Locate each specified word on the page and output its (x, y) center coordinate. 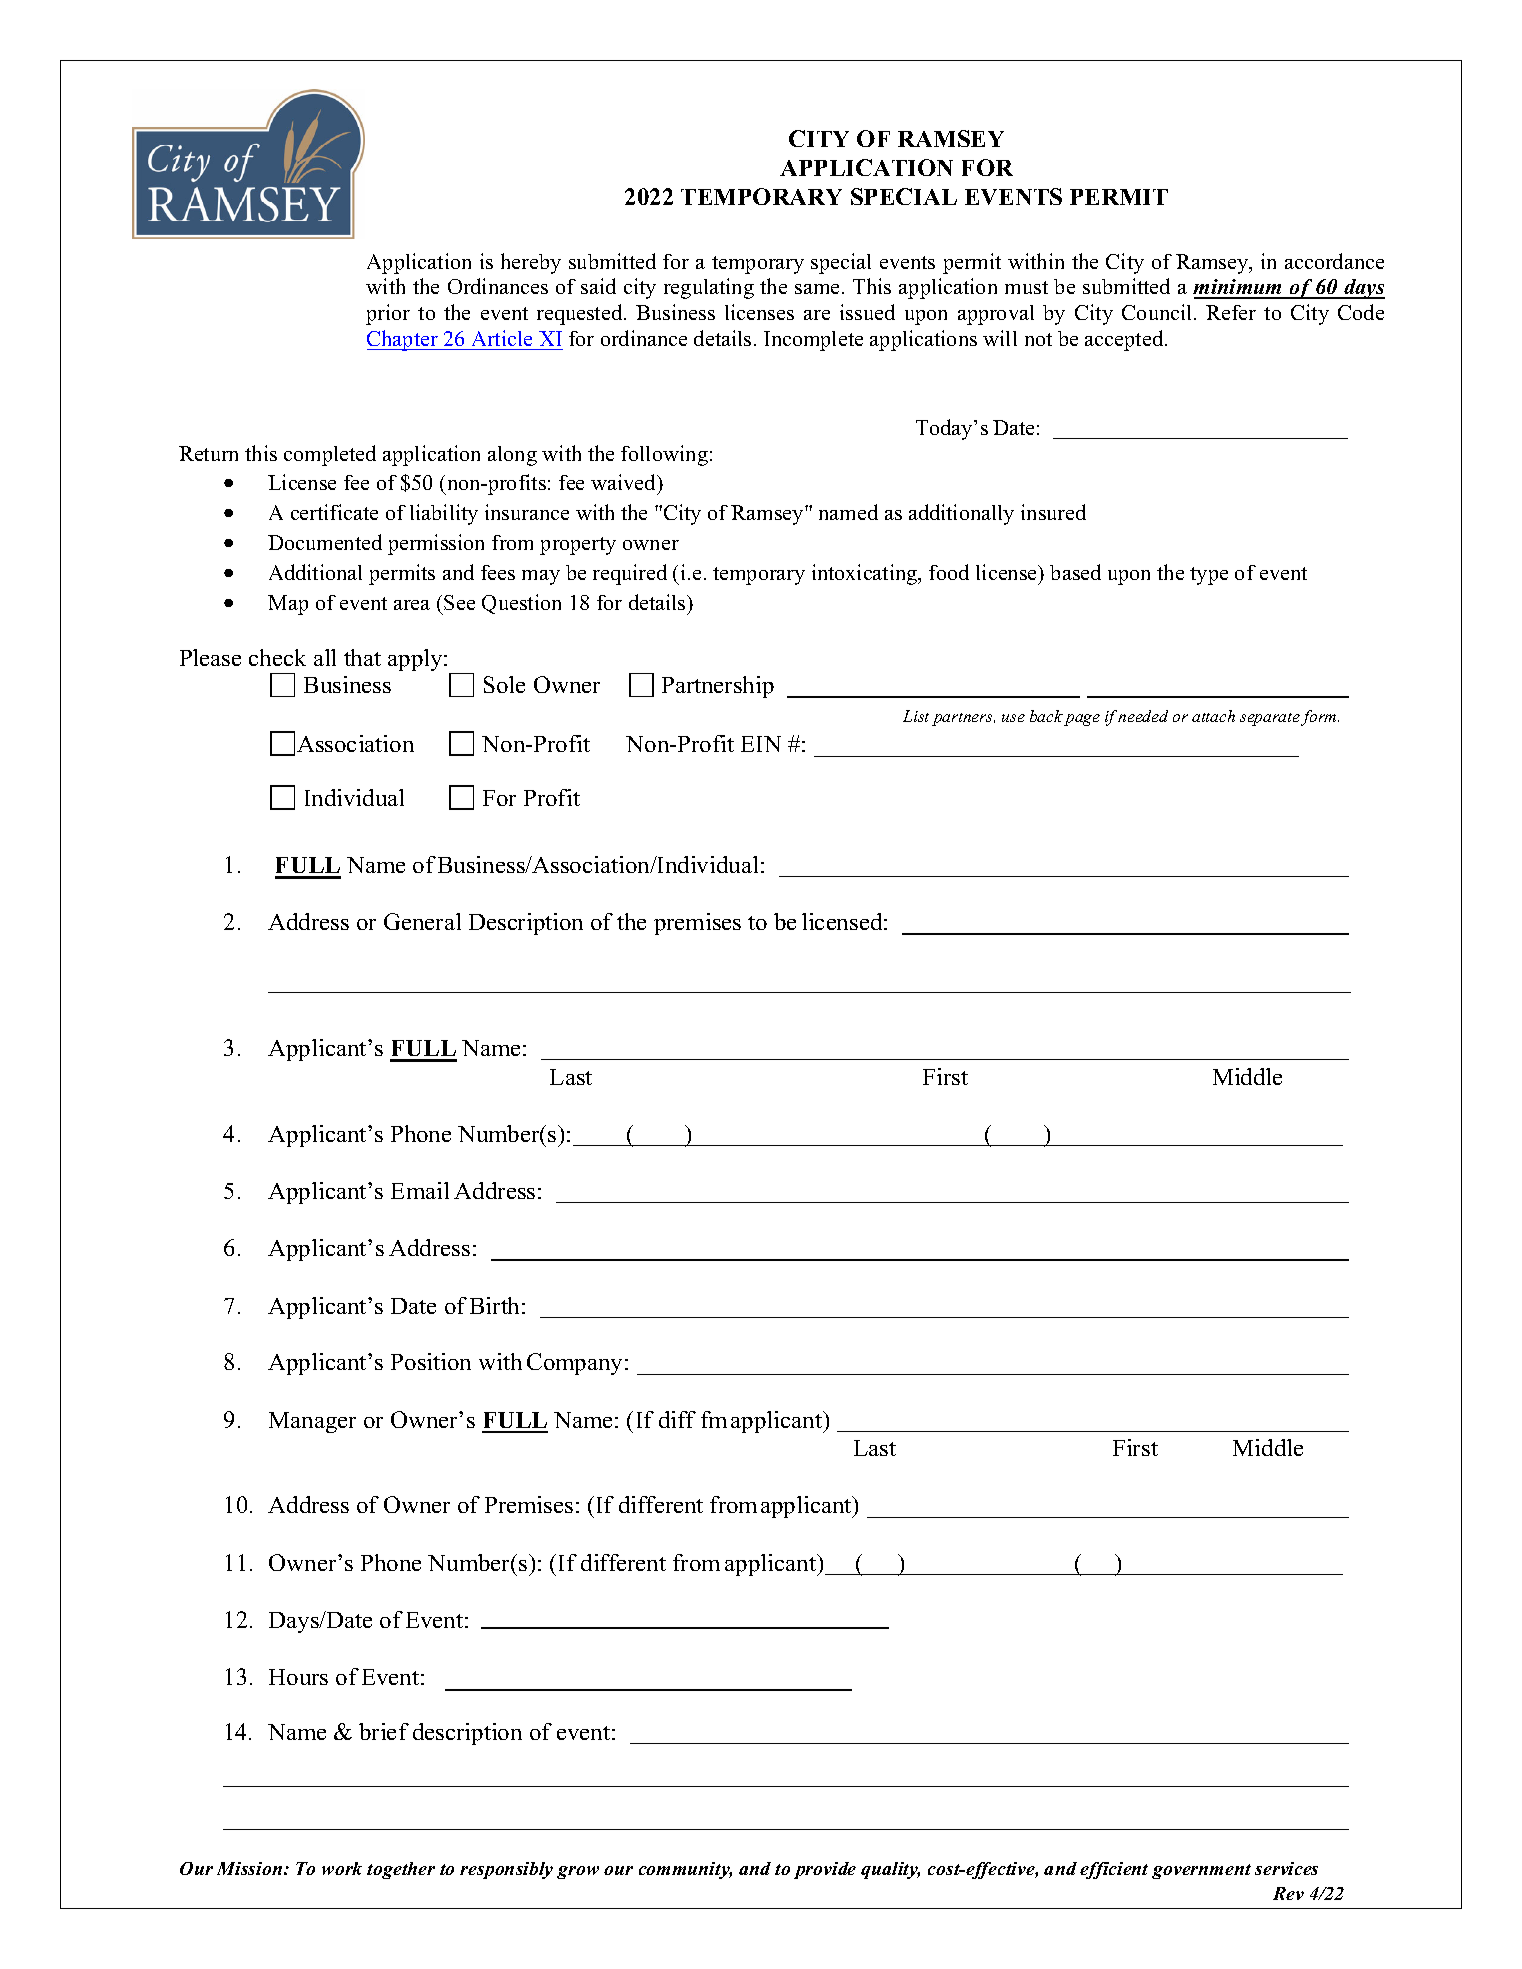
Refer (1231, 312)
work (342, 1868)
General (422, 921)
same (817, 289)
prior (388, 314)
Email (420, 1190)
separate (1271, 719)
